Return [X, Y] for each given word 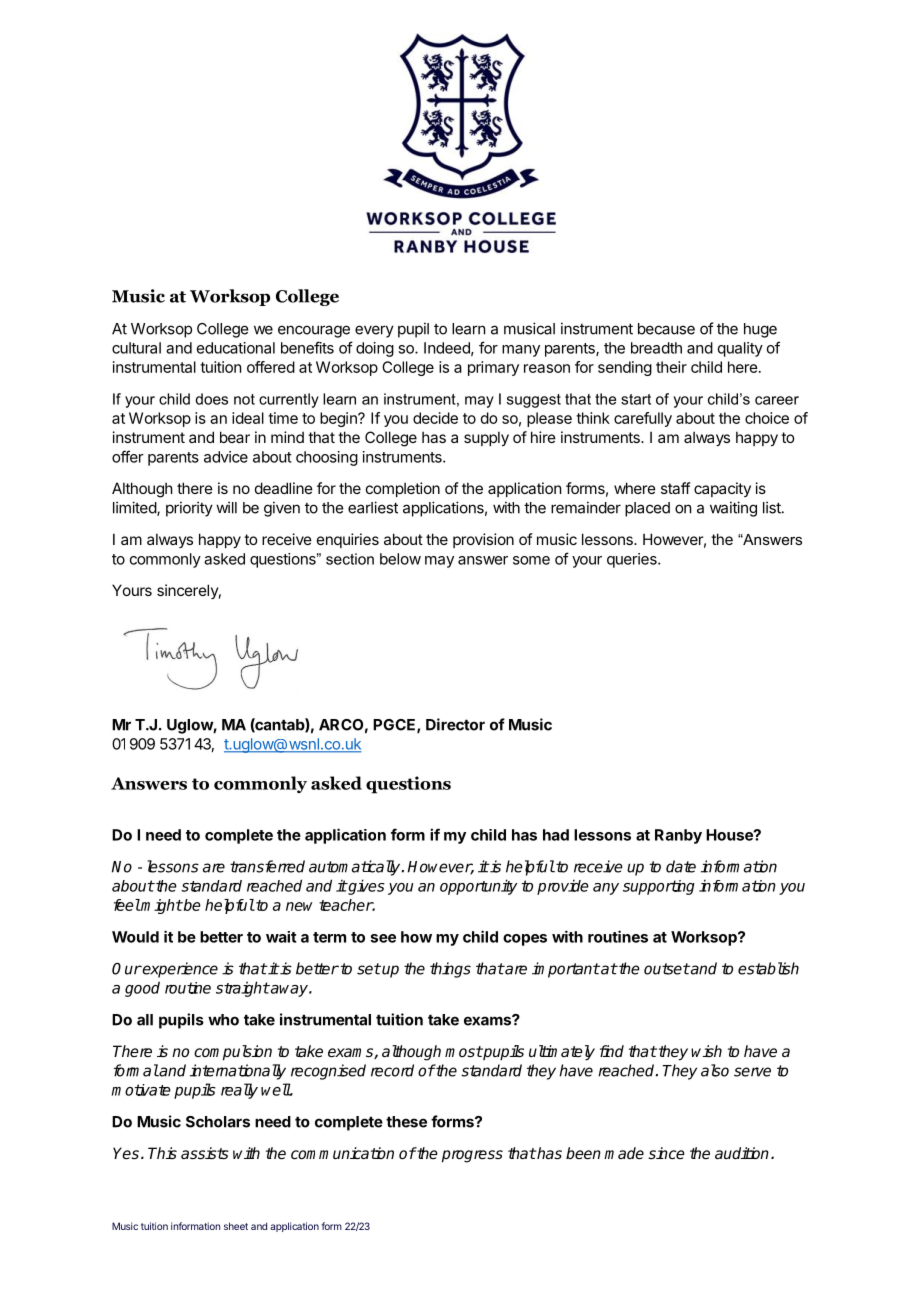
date [681, 866]
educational [236, 348]
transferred [267, 866]
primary [493, 368]
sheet [236, 1226]
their [671, 367]
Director [455, 724]
